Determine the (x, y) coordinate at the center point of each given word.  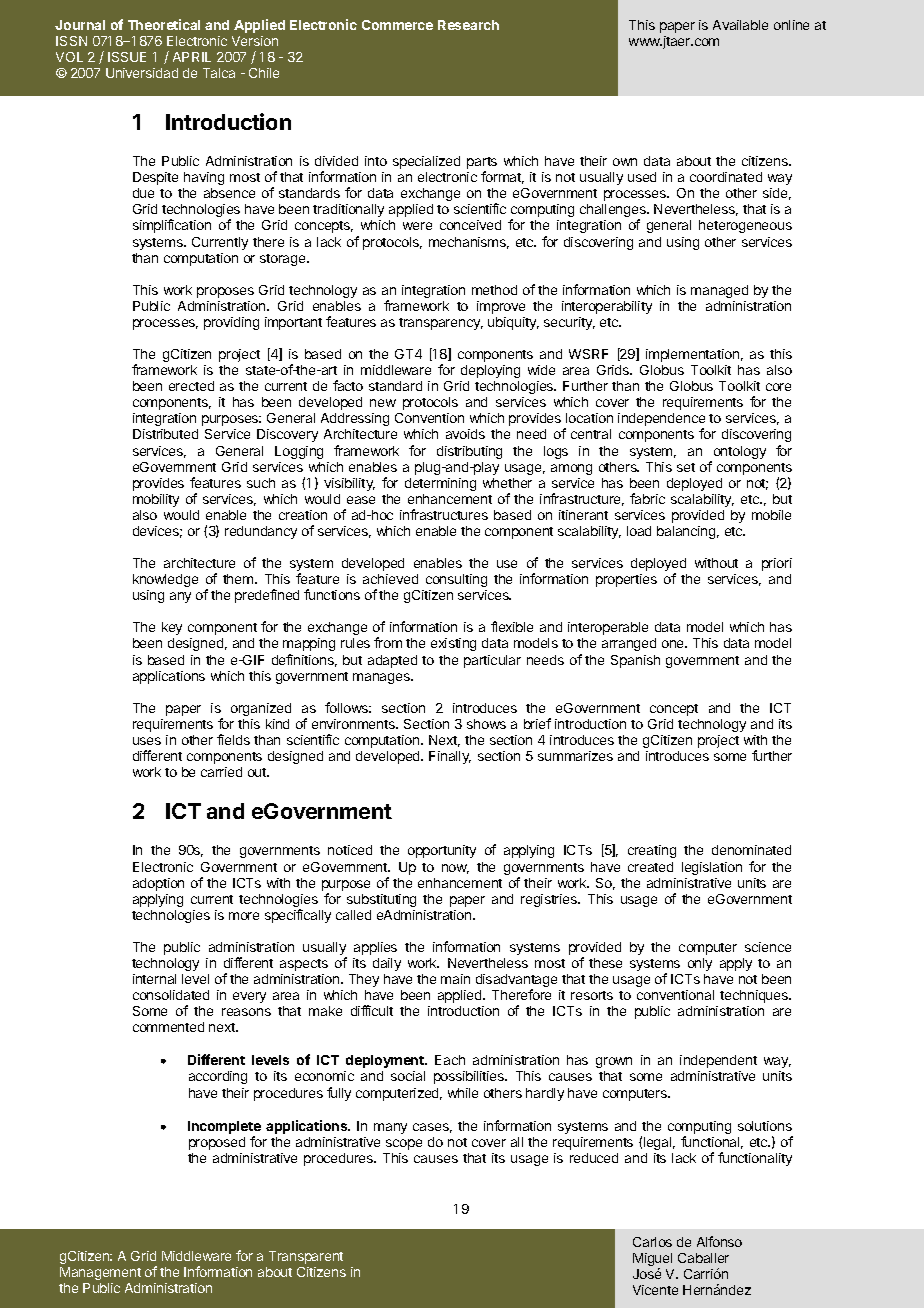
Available (740, 25)
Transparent (306, 1257)
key (172, 628)
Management (100, 1273)
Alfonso (719, 1241)
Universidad (142, 73)
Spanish (635, 661)
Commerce (397, 25)
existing (453, 644)
